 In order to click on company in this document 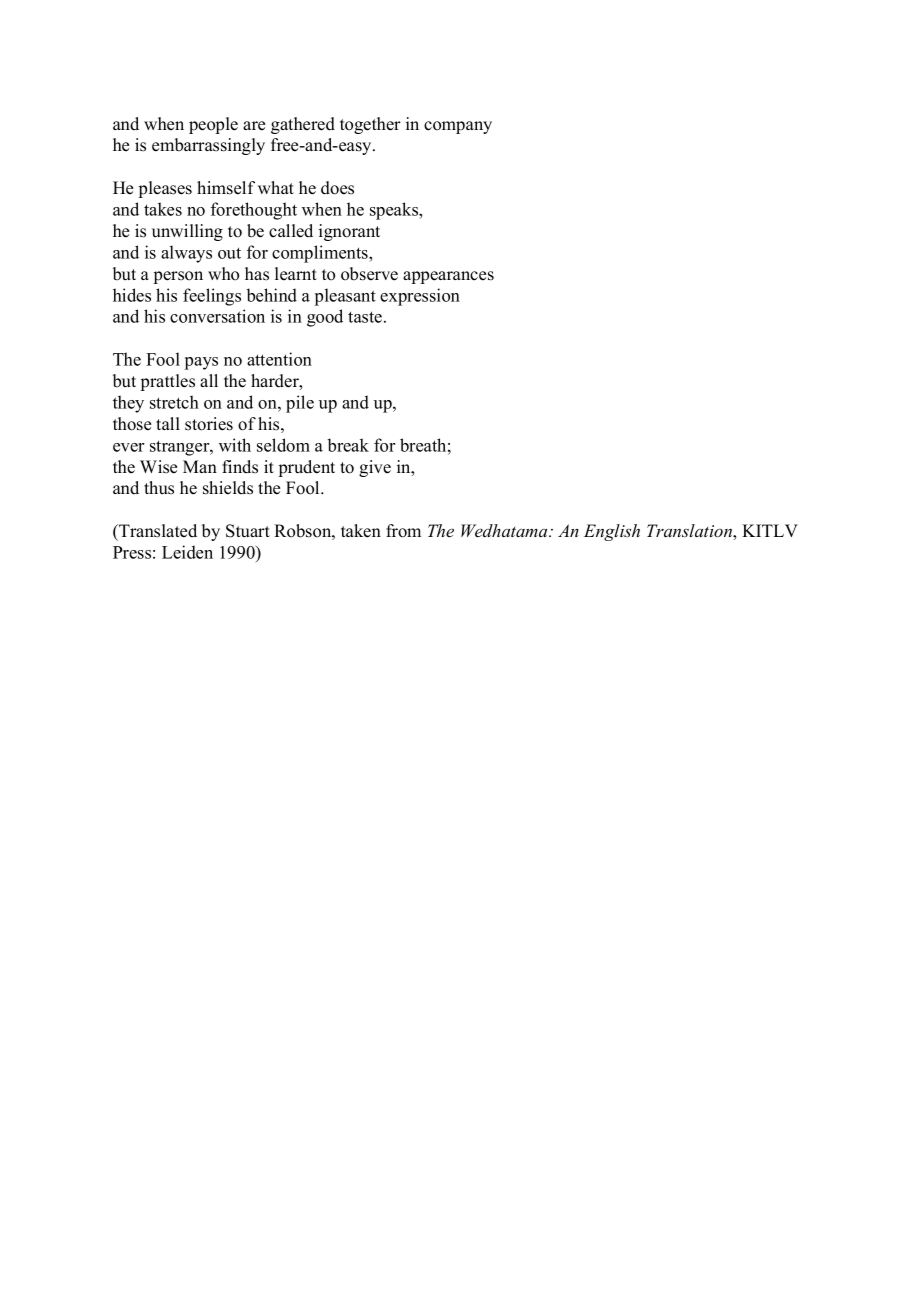, I will do `click(458, 127)`.
